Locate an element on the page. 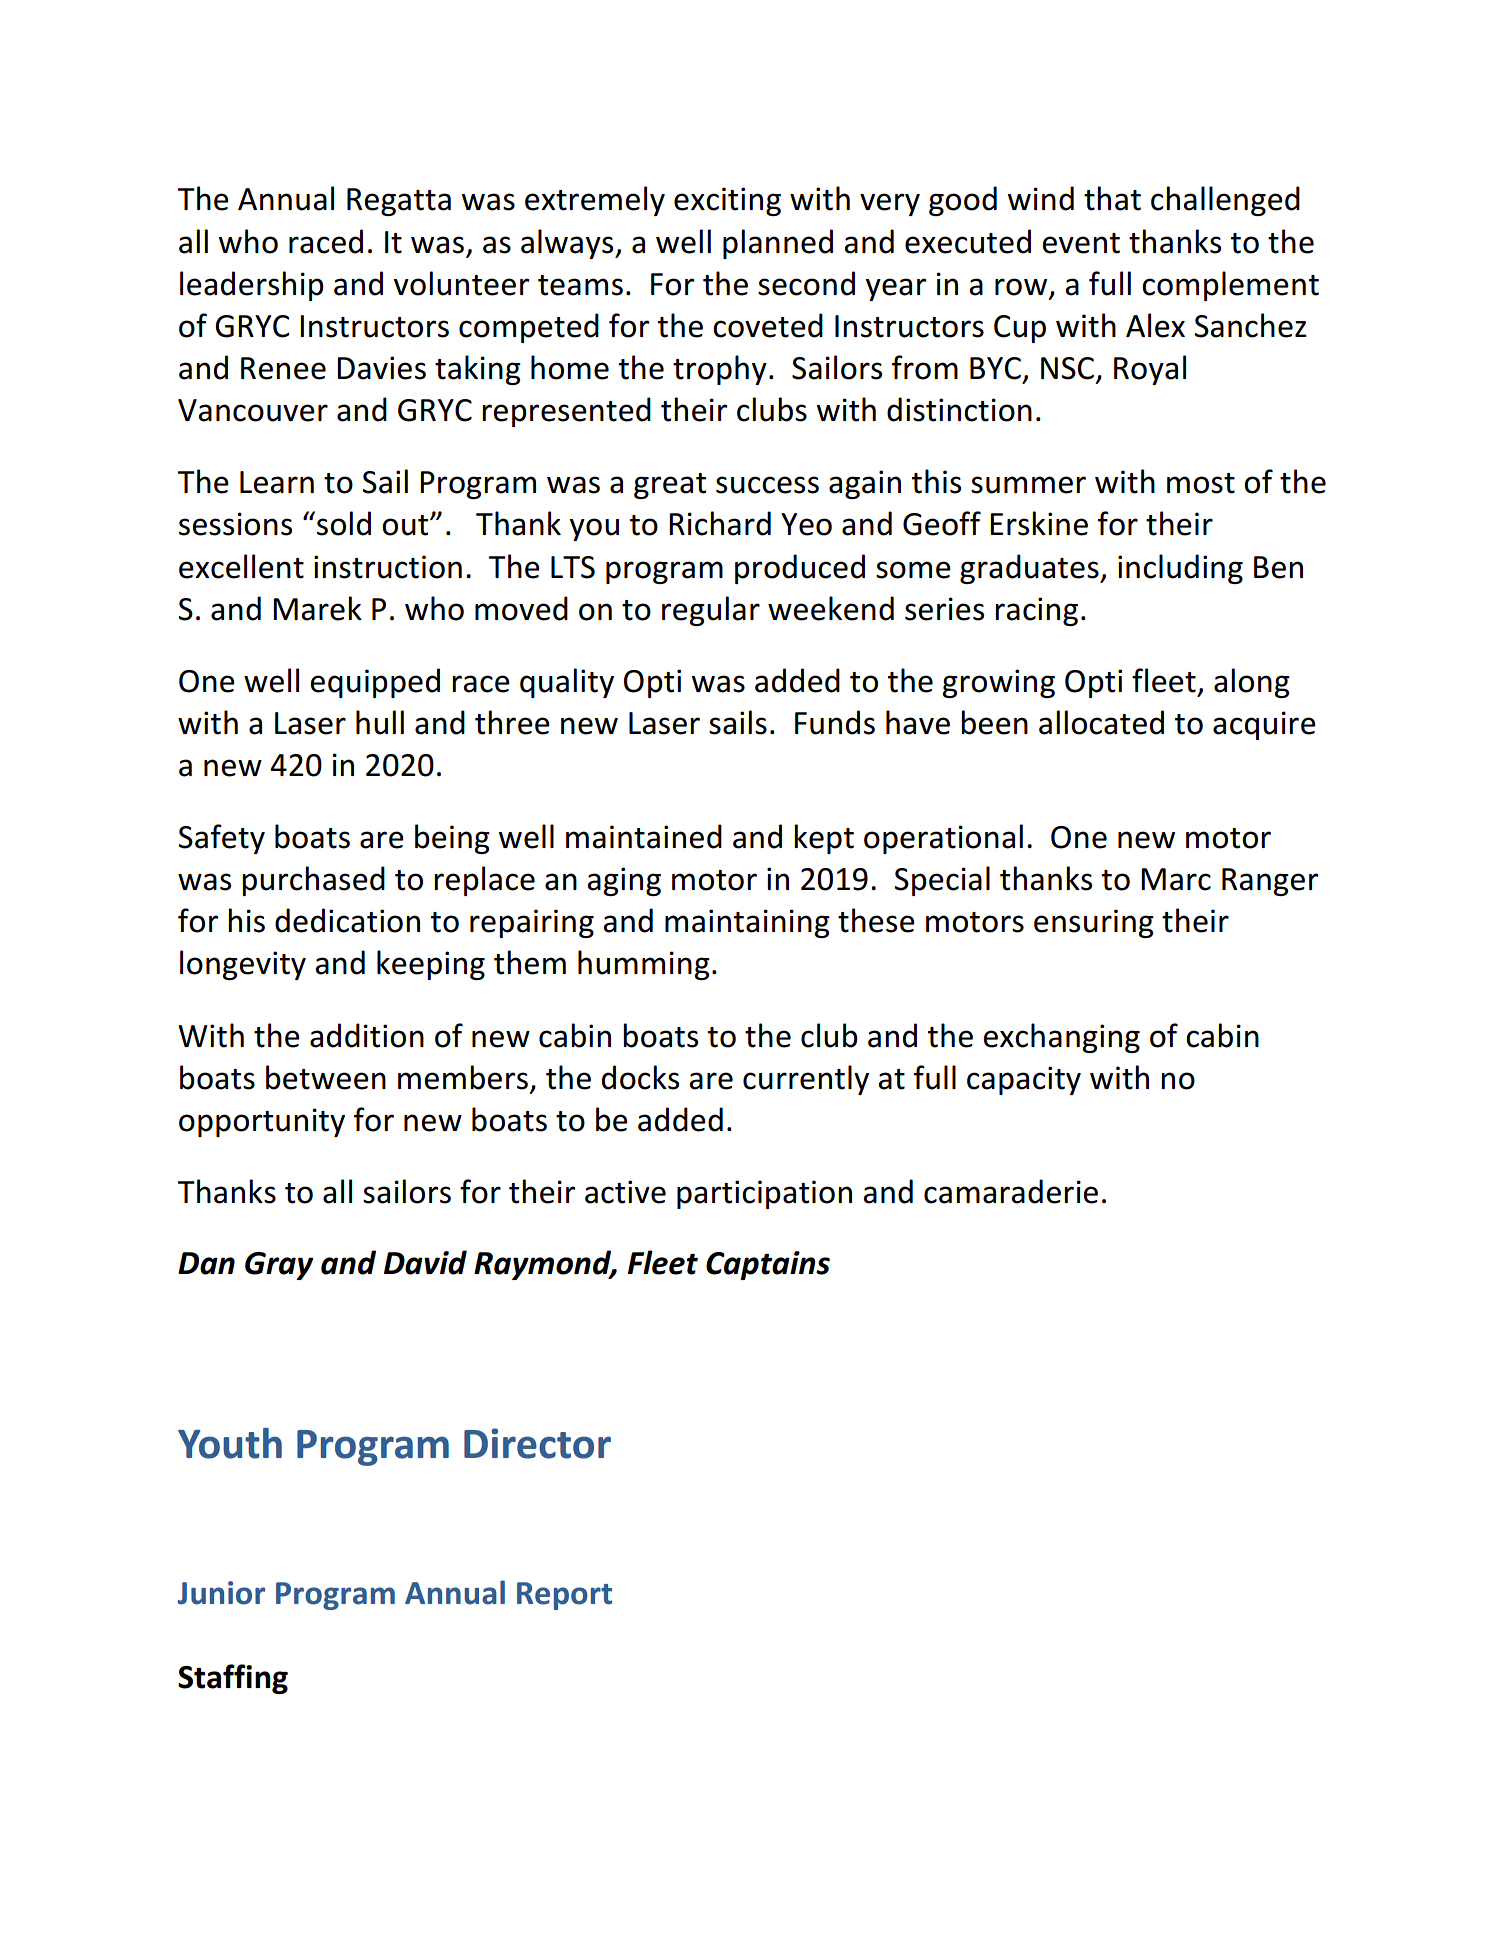 Image resolution: width=1512 pixels, height=1956 pixels. Regatta is located at coordinates (399, 202).
